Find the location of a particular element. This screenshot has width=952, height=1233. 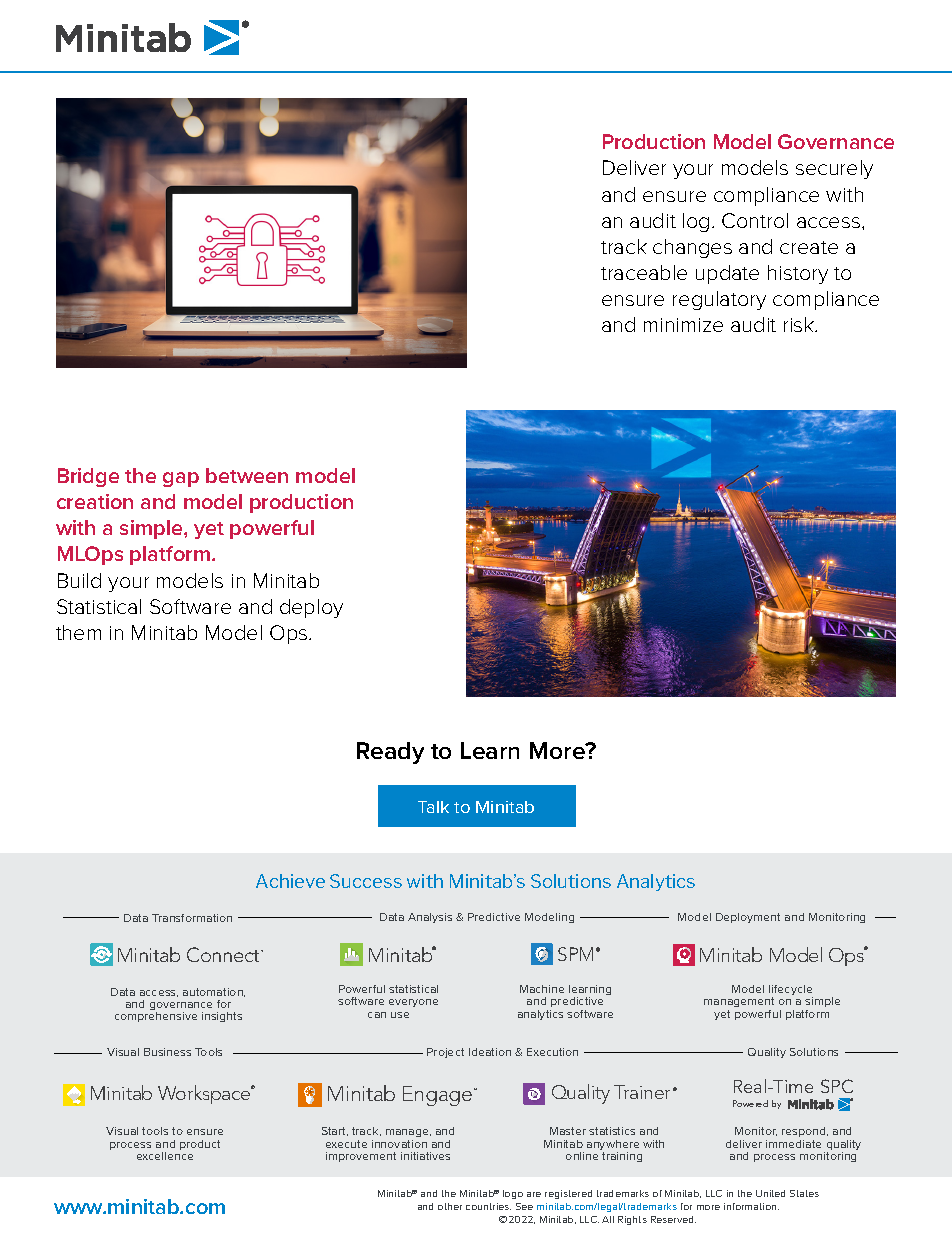

gap is located at coordinates (181, 479).
